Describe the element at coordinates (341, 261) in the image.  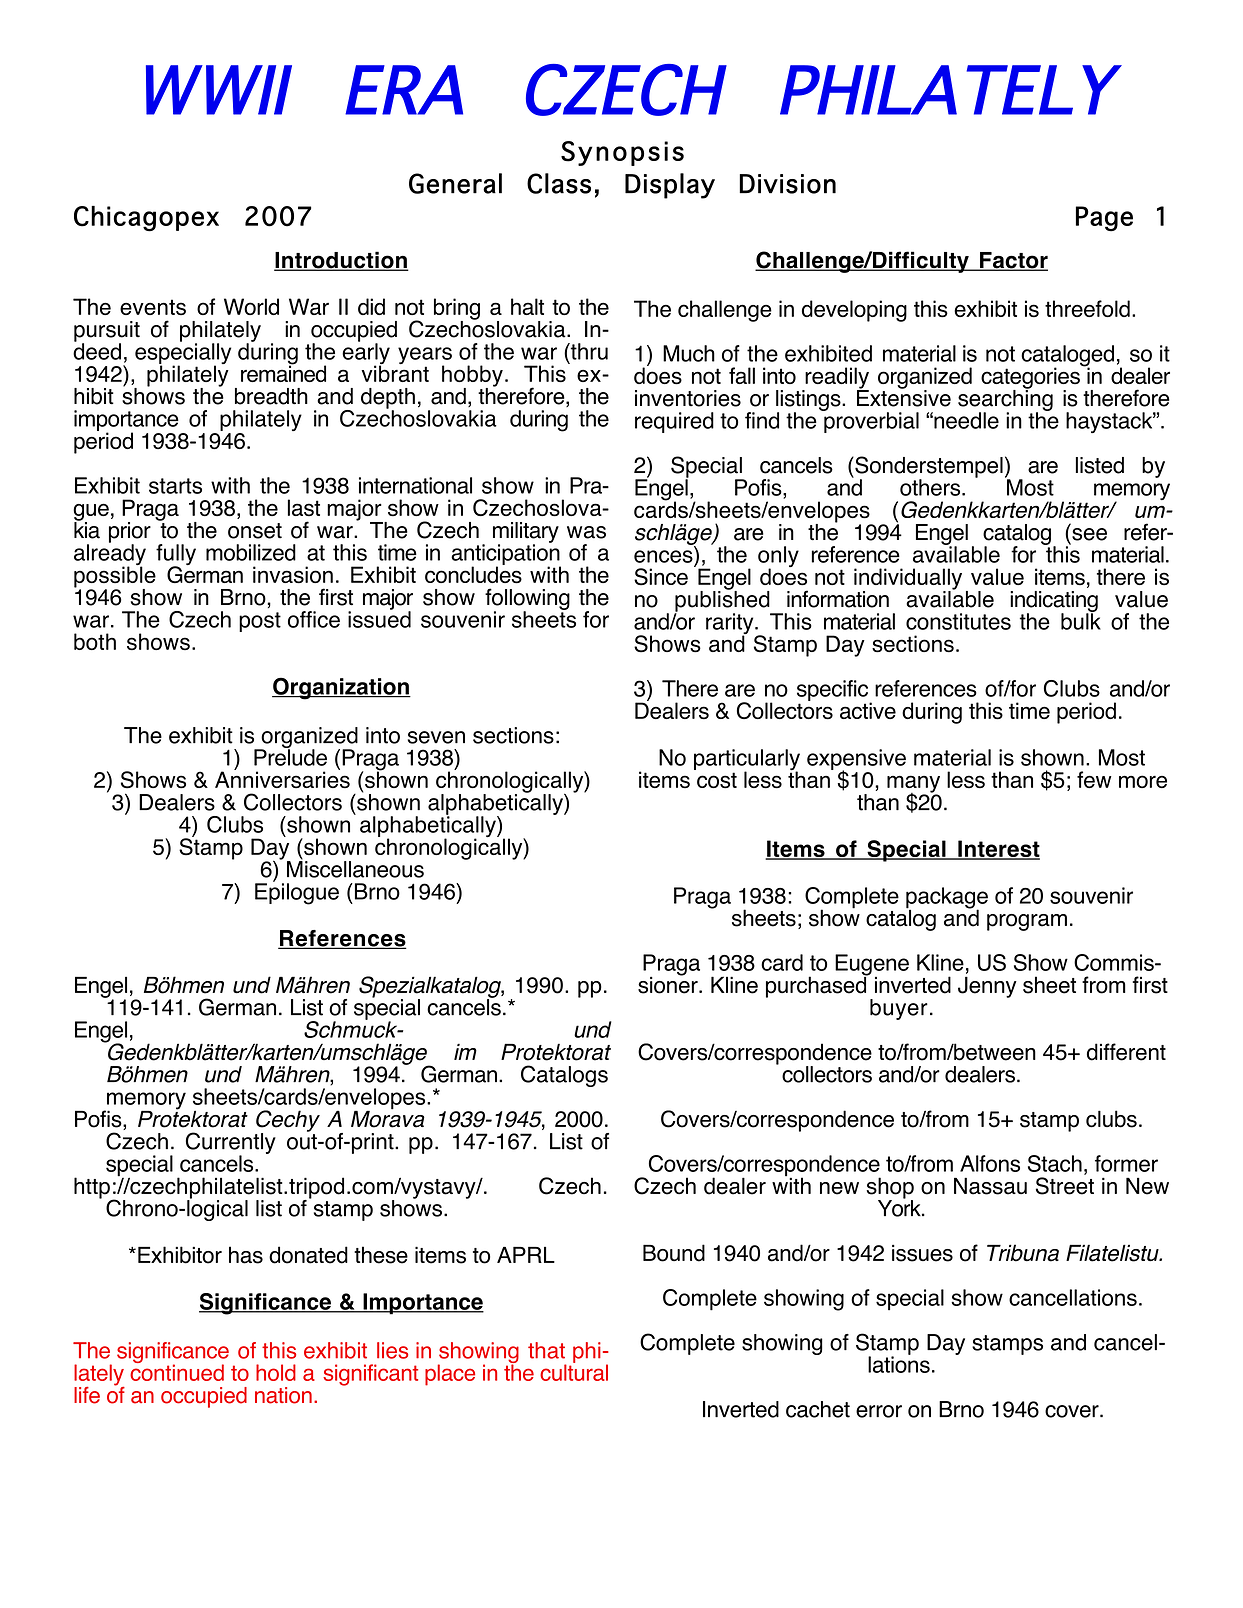
I see `Introduction` at that location.
